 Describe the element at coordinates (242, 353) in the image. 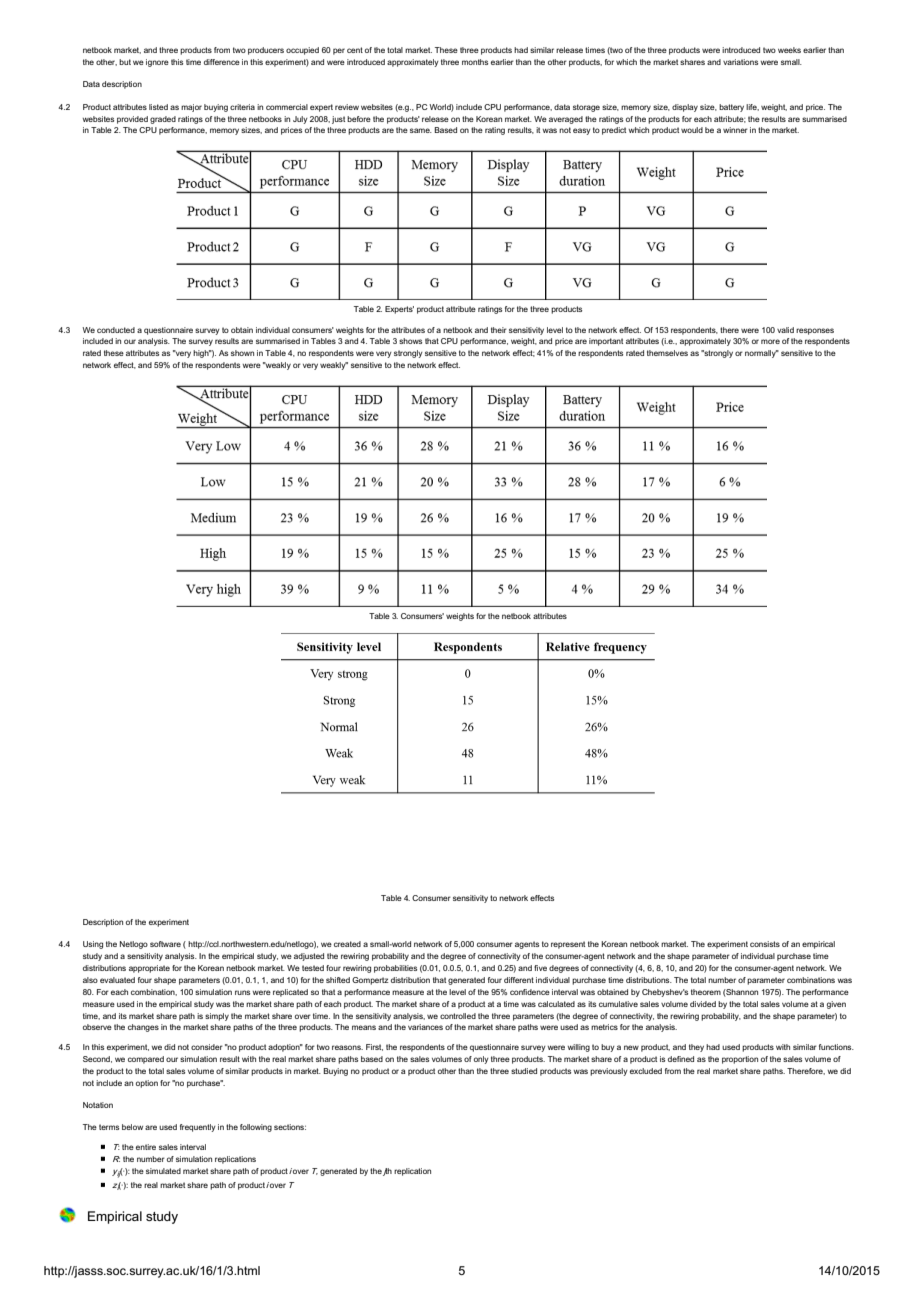

I see `shown` at that location.
